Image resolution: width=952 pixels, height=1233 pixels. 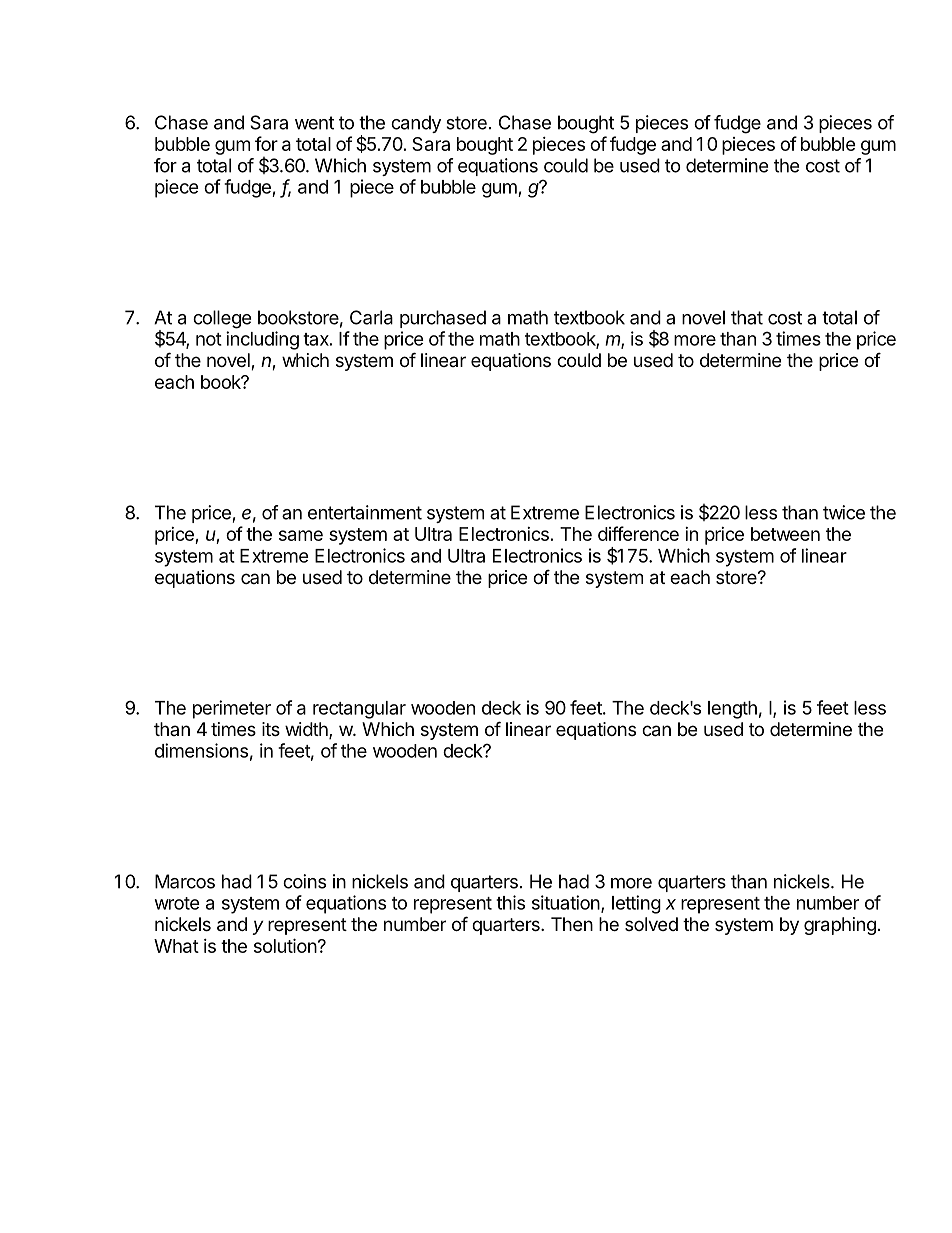 What do you see at coordinates (747, 317) in the screenshot?
I see `that` at bounding box center [747, 317].
